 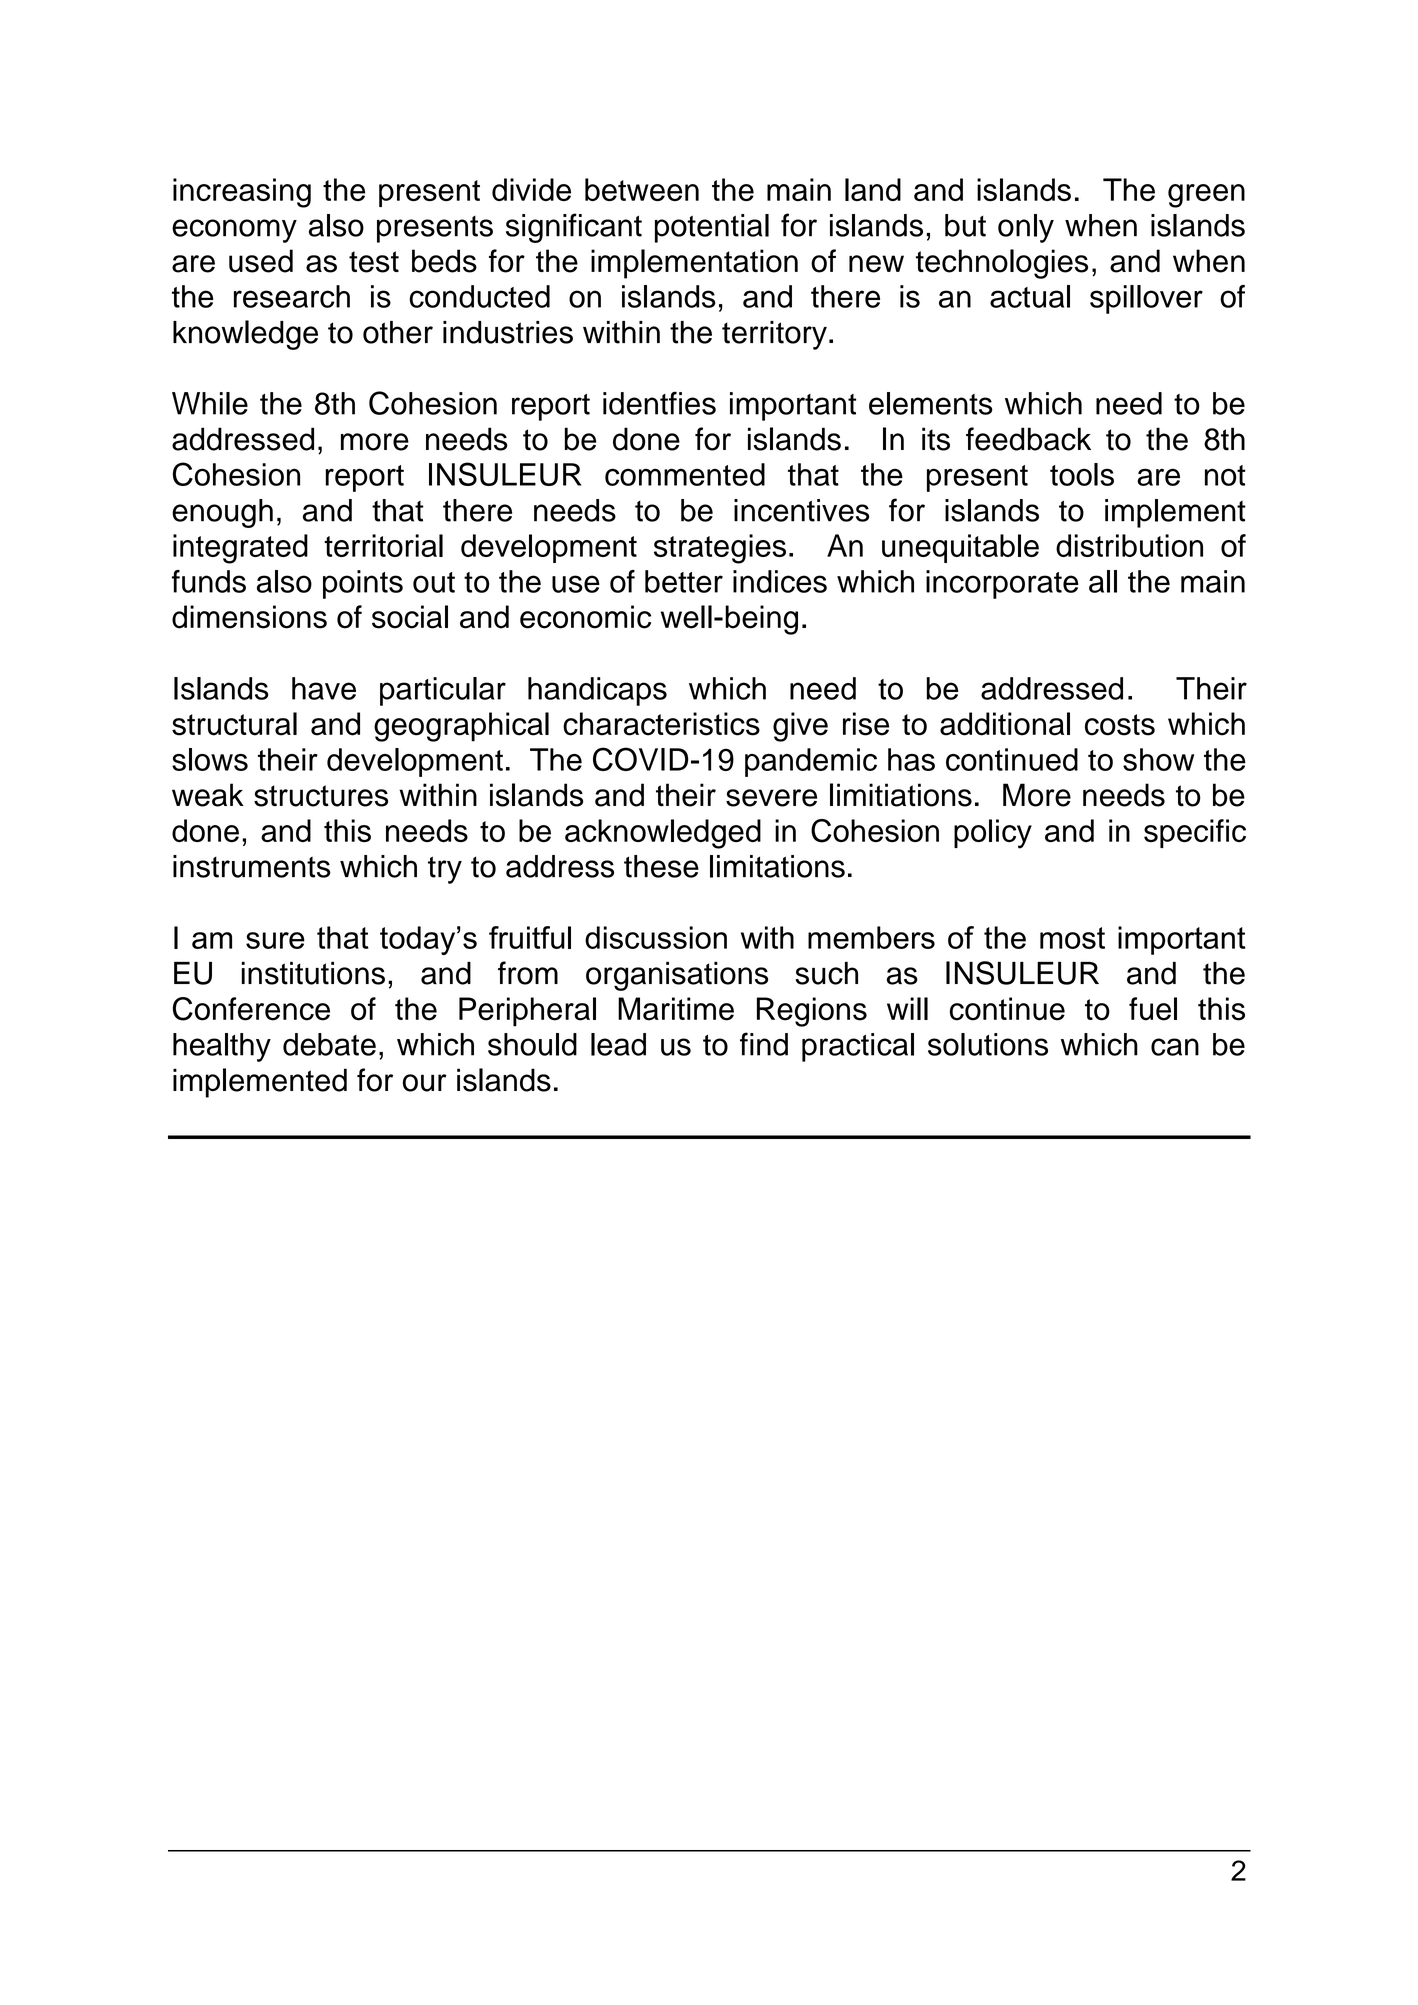 I want to click on tools, so click(x=1082, y=474).
